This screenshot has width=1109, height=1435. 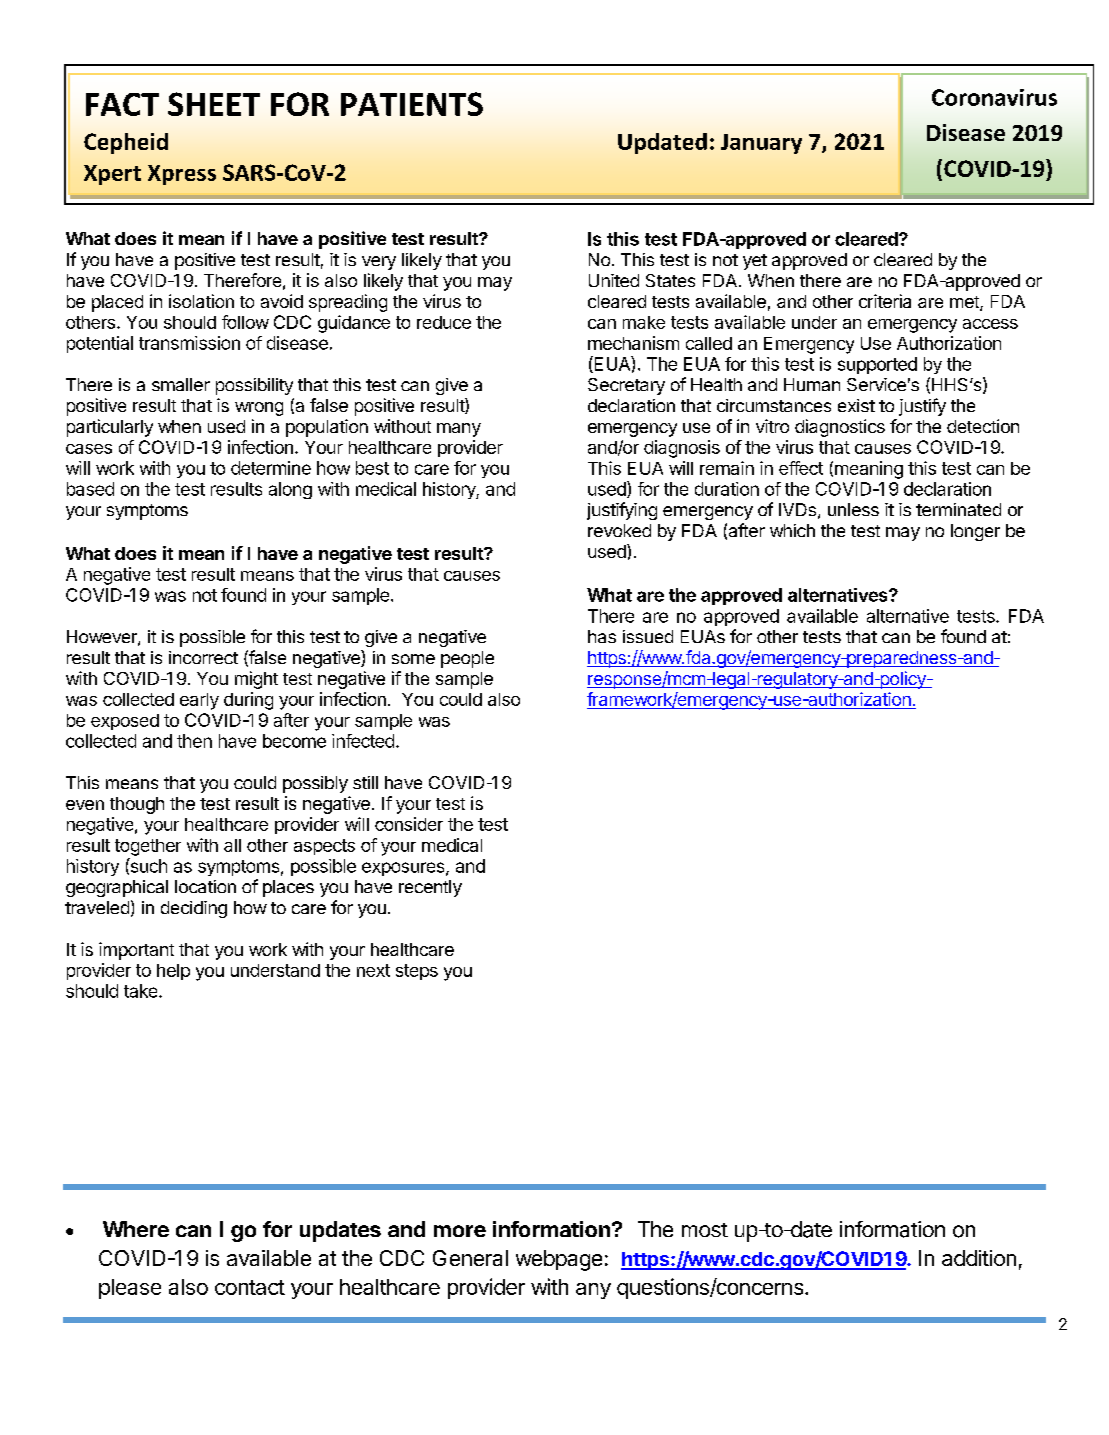 What do you see at coordinates (430, 888) in the screenshot?
I see `recently` at bounding box center [430, 888].
